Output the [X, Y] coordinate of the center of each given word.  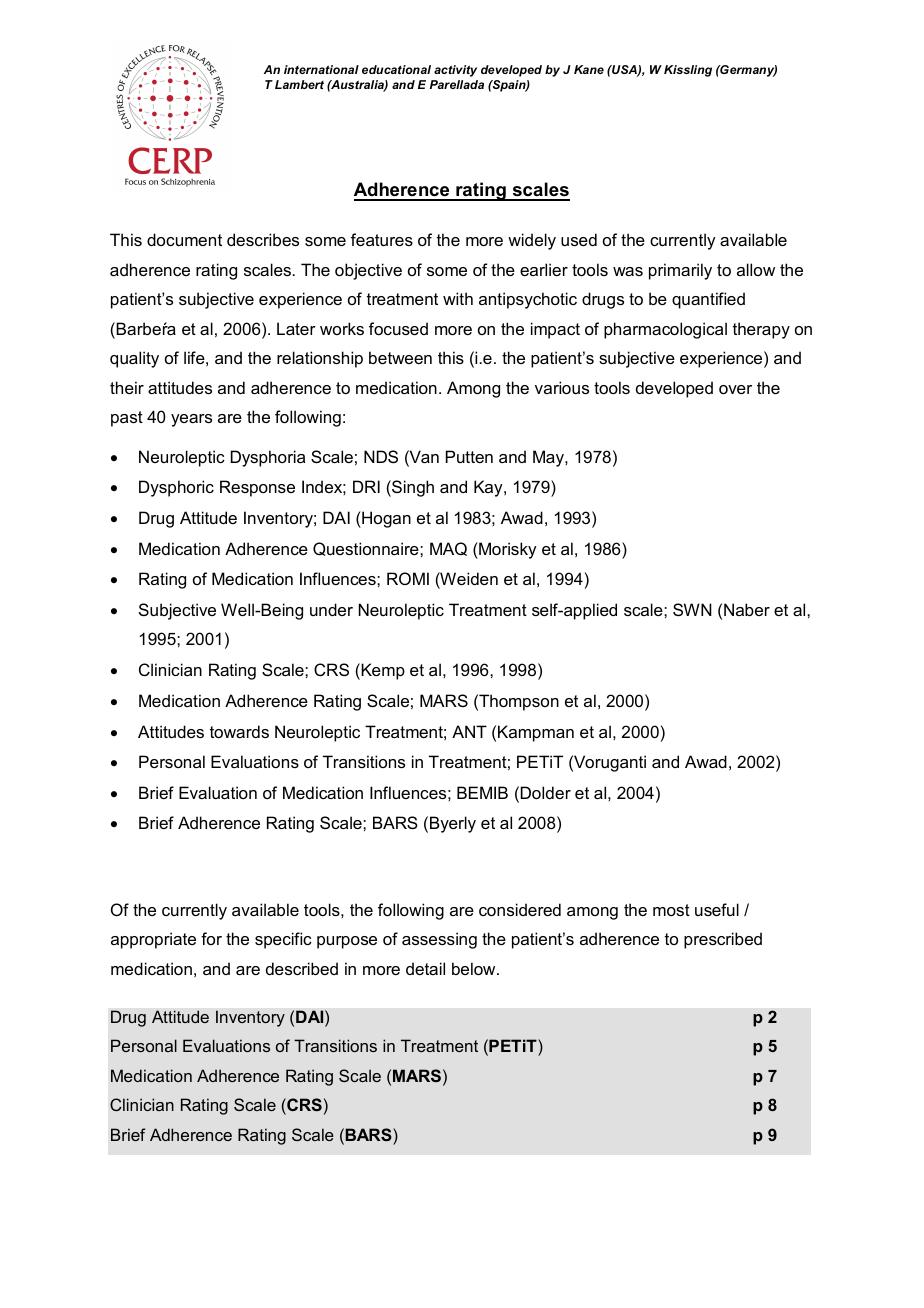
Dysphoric [176, 488]
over [735, 389]
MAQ [448, 549]
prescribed [723, 940]
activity [455, 71]
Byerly [453, 824]
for [211, 938]
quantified [708, 300]
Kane [589, 69]
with [458, 298]
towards [239, 731]
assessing [439, 940]
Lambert [299, 84]
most [671, 910]
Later [296, 328]
